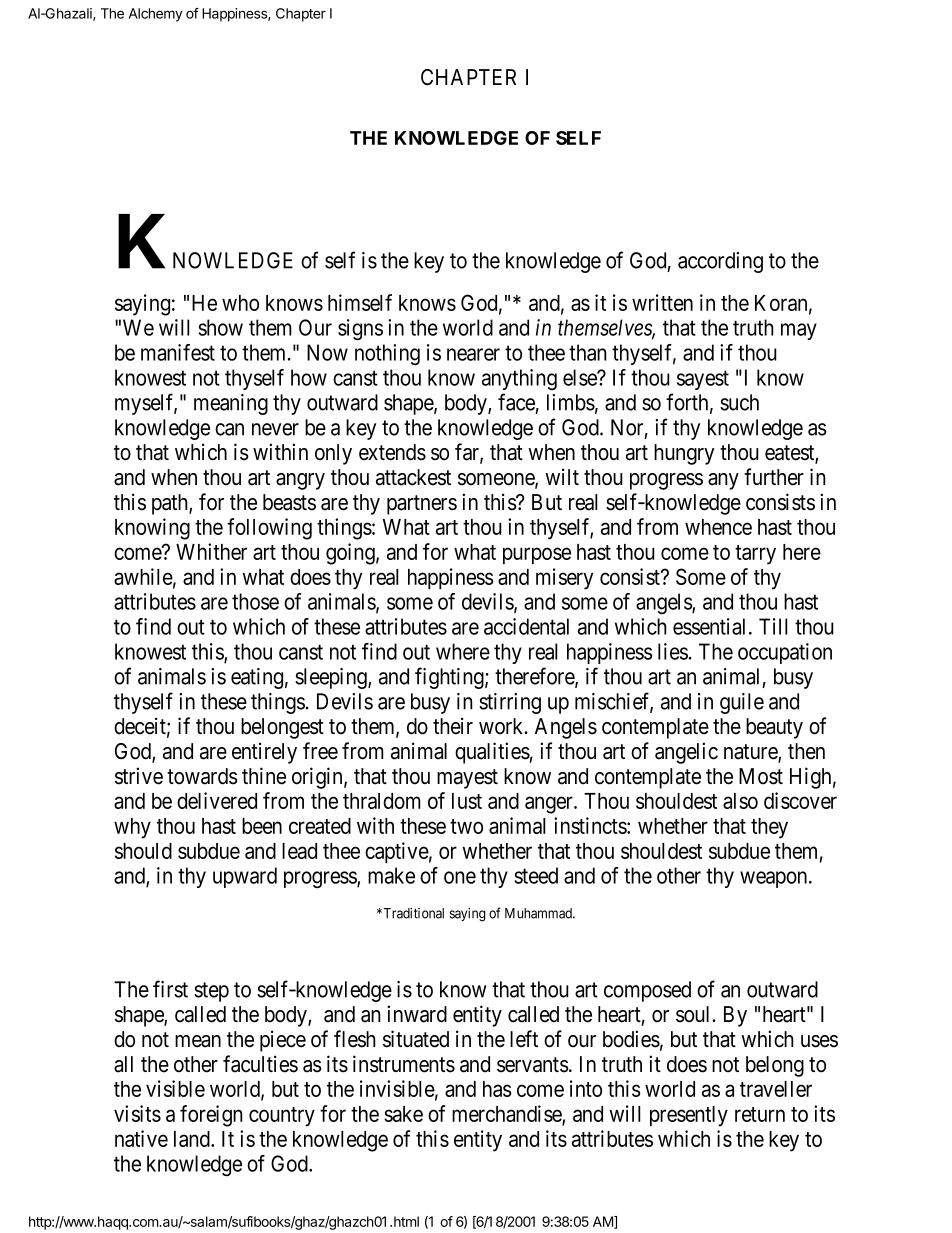  Describe the element at coordinates (507, 1115) in the document. I see `merchandise` at that location.
